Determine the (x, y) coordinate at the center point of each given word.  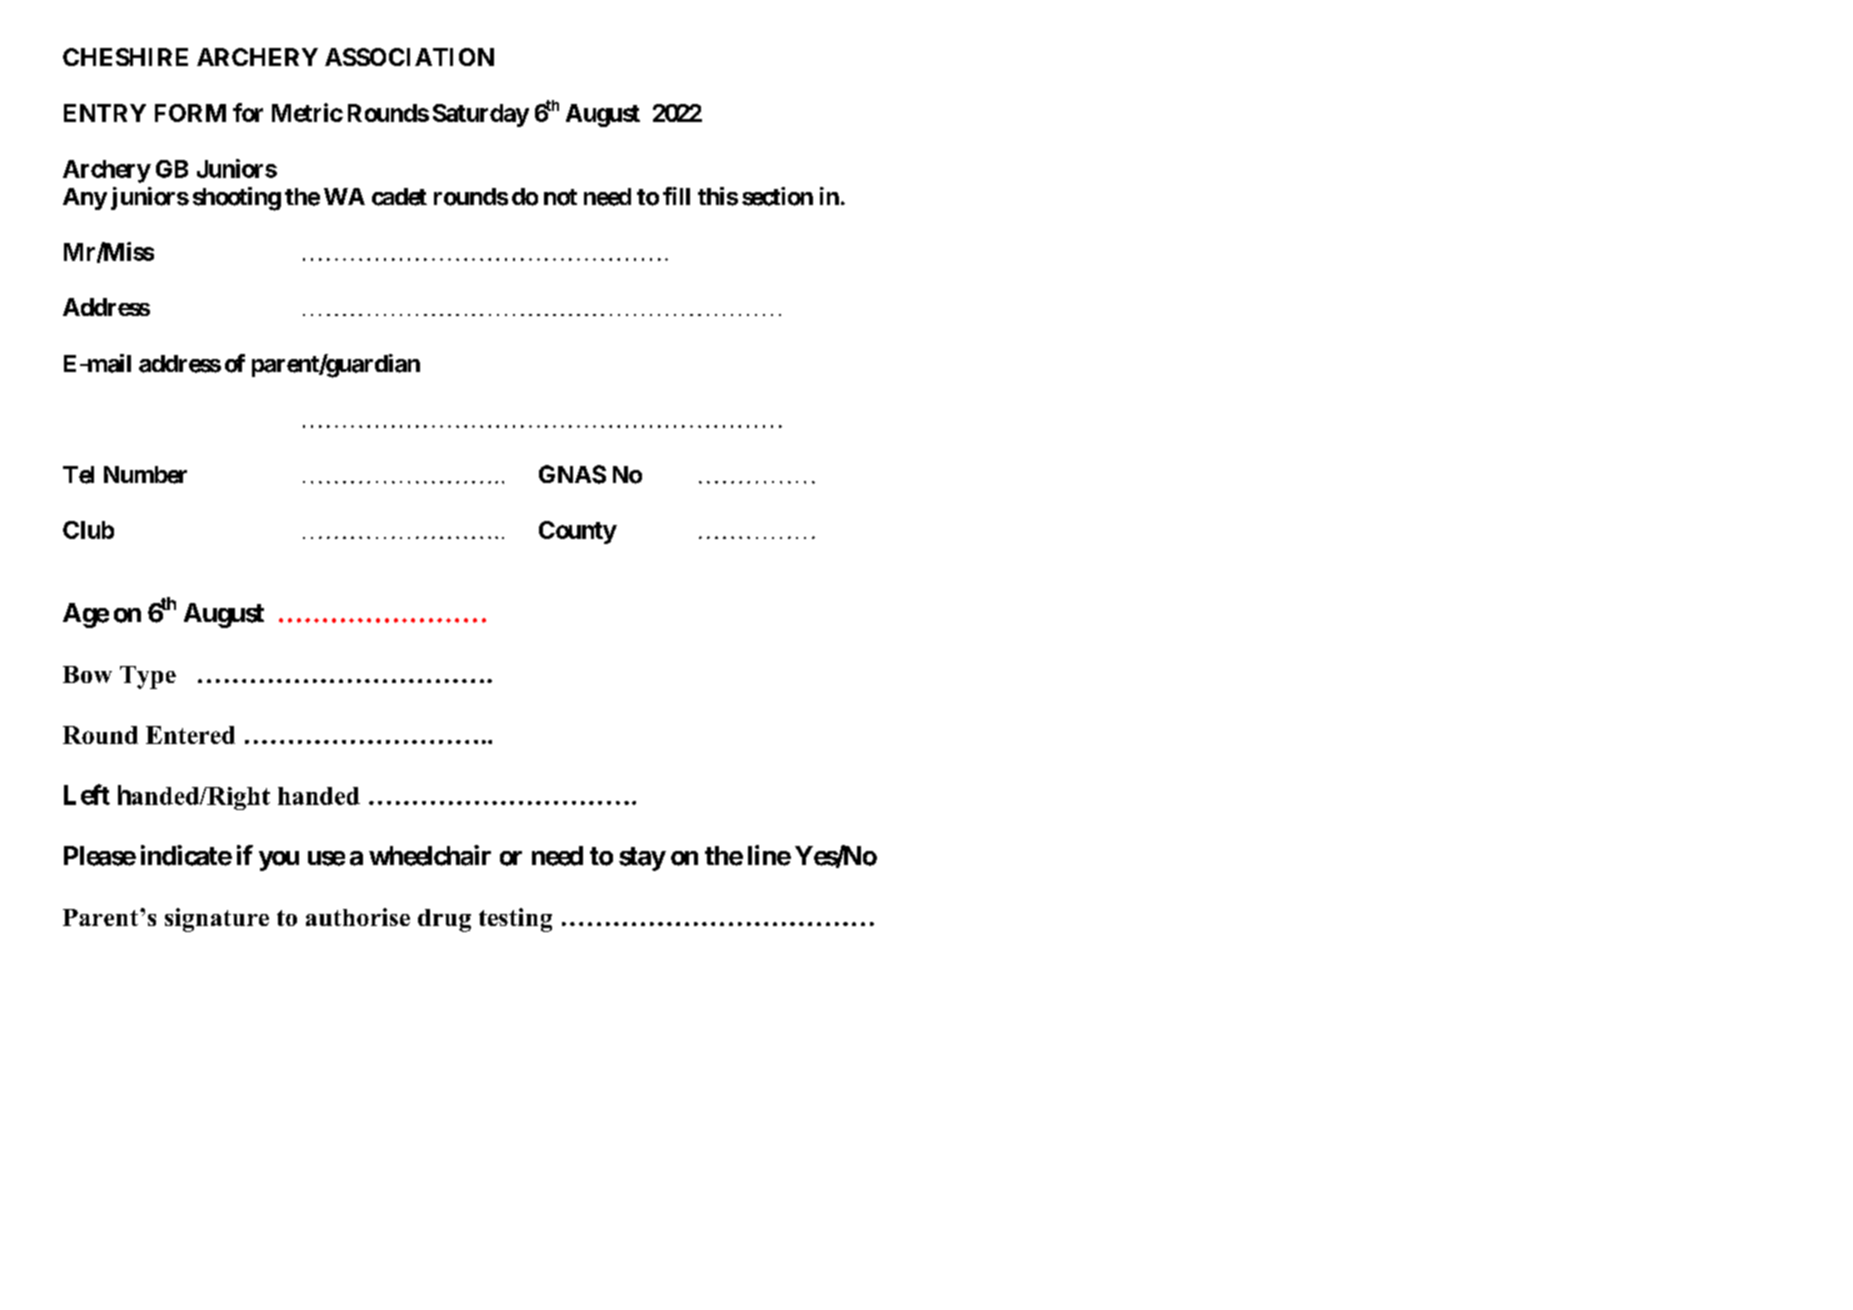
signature (217, 920)
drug (444, 920)
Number (145, 475)
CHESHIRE (125, 57)
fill (676, 196)
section (777, 196)
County (578, 532)
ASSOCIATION (409, 57)
